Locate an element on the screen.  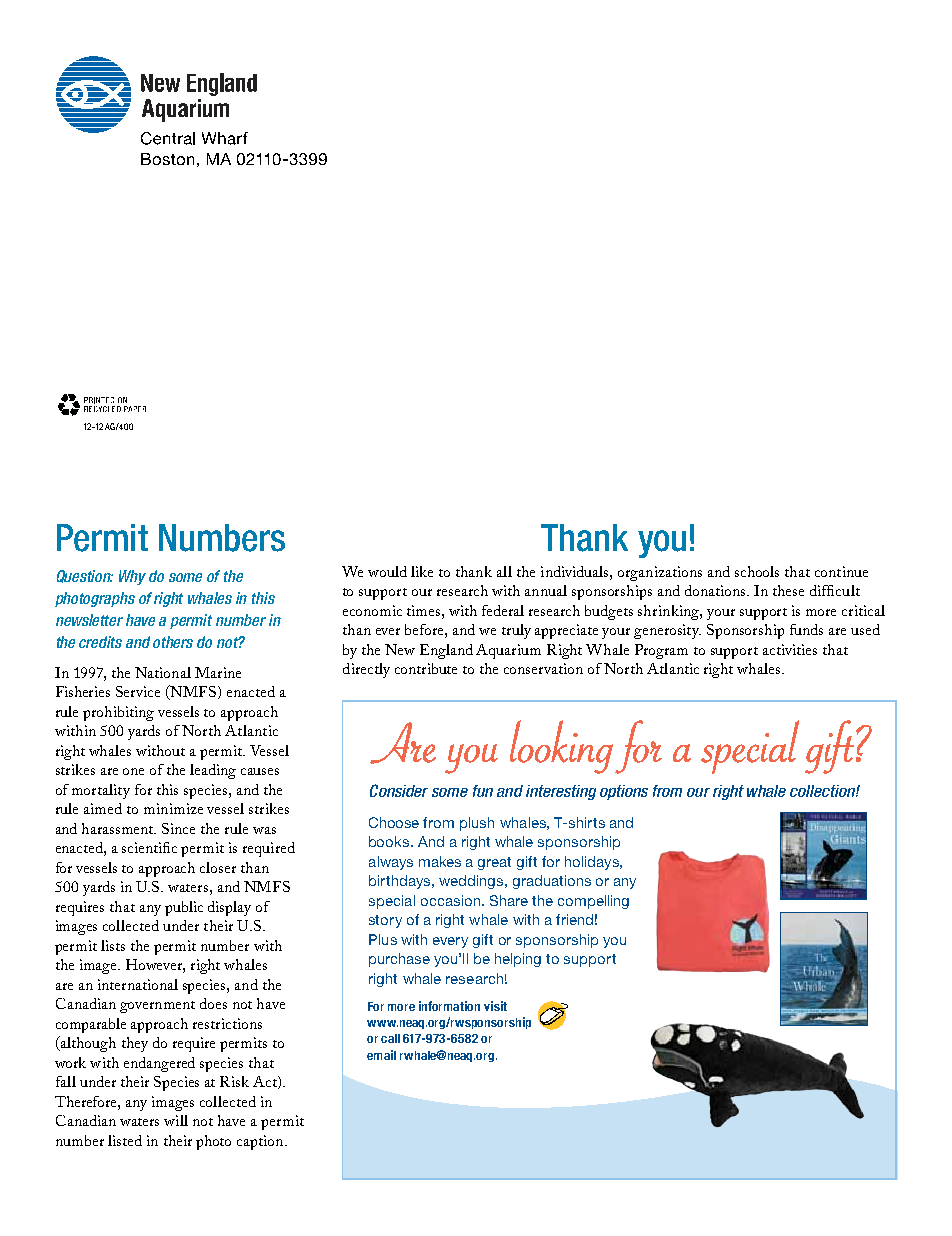
Why is located at coordinates (132, 577).
